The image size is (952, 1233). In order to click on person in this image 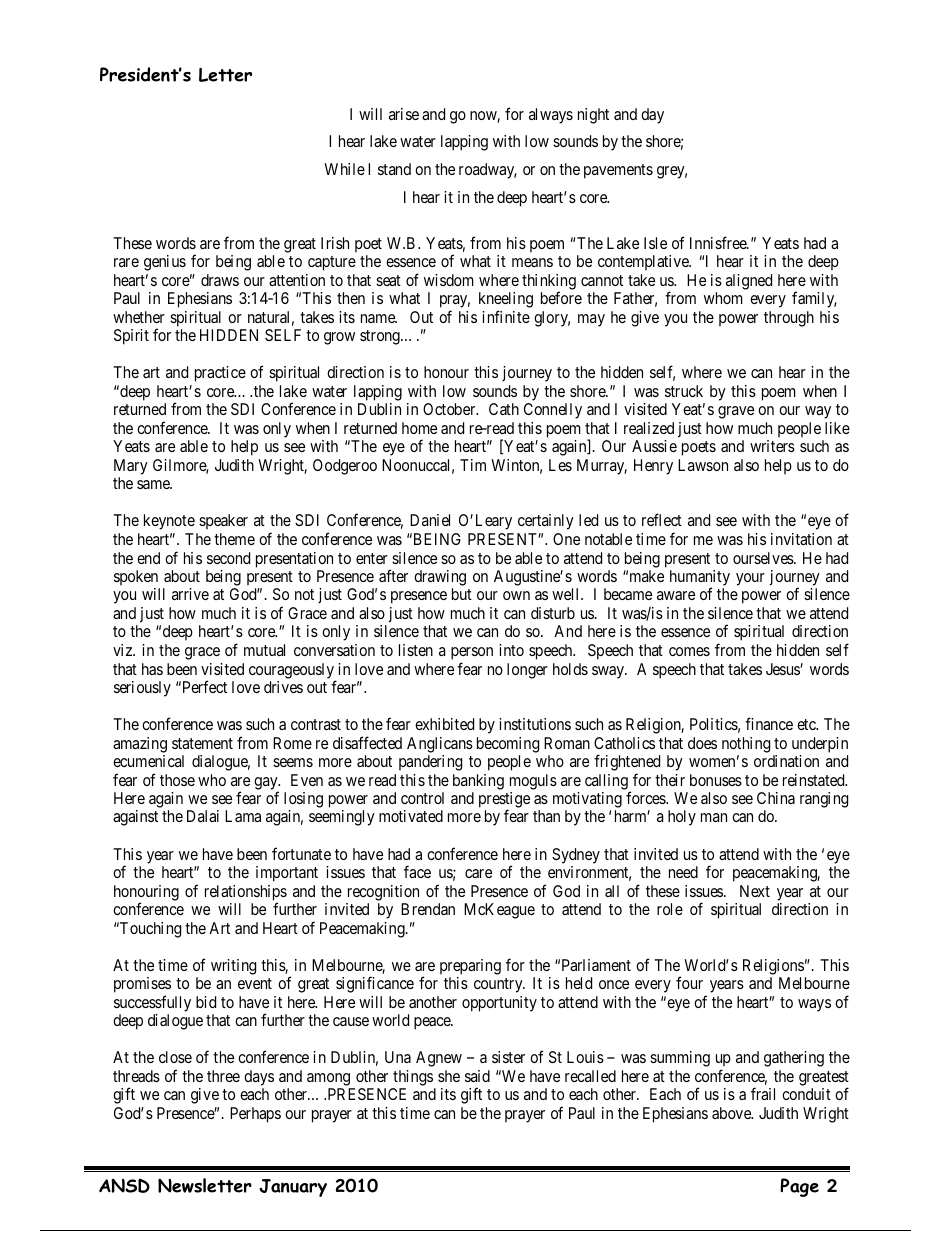, I will do `click(472, 653)`.
